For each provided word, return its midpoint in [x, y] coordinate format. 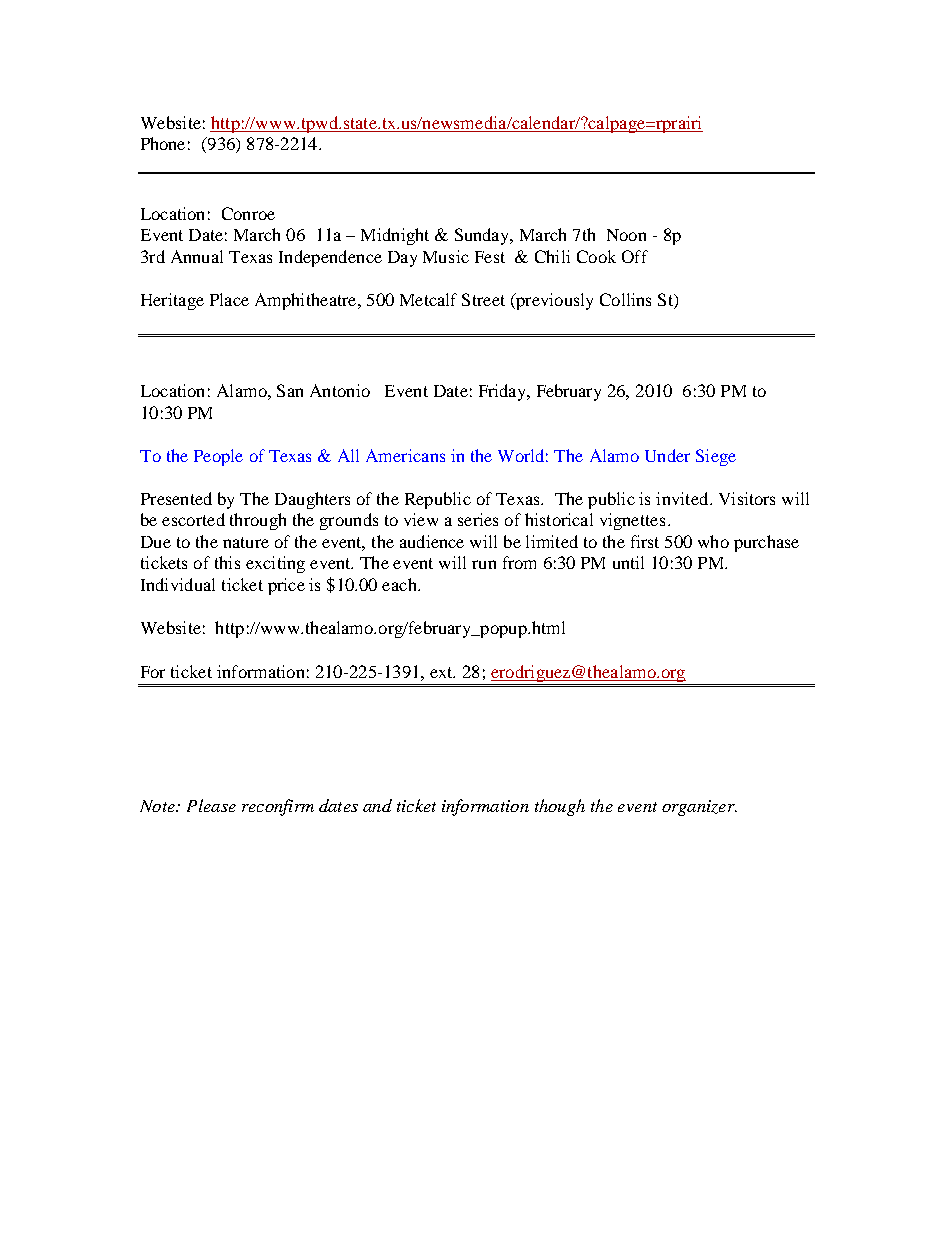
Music [446, 256]
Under [667, 455]
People [218, 457]
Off [635, 256]
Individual [178, 584]
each [400, 584]
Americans [405, 455]
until [628, 562]
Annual [197, 256]
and [377, 805]
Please [211, 805]
